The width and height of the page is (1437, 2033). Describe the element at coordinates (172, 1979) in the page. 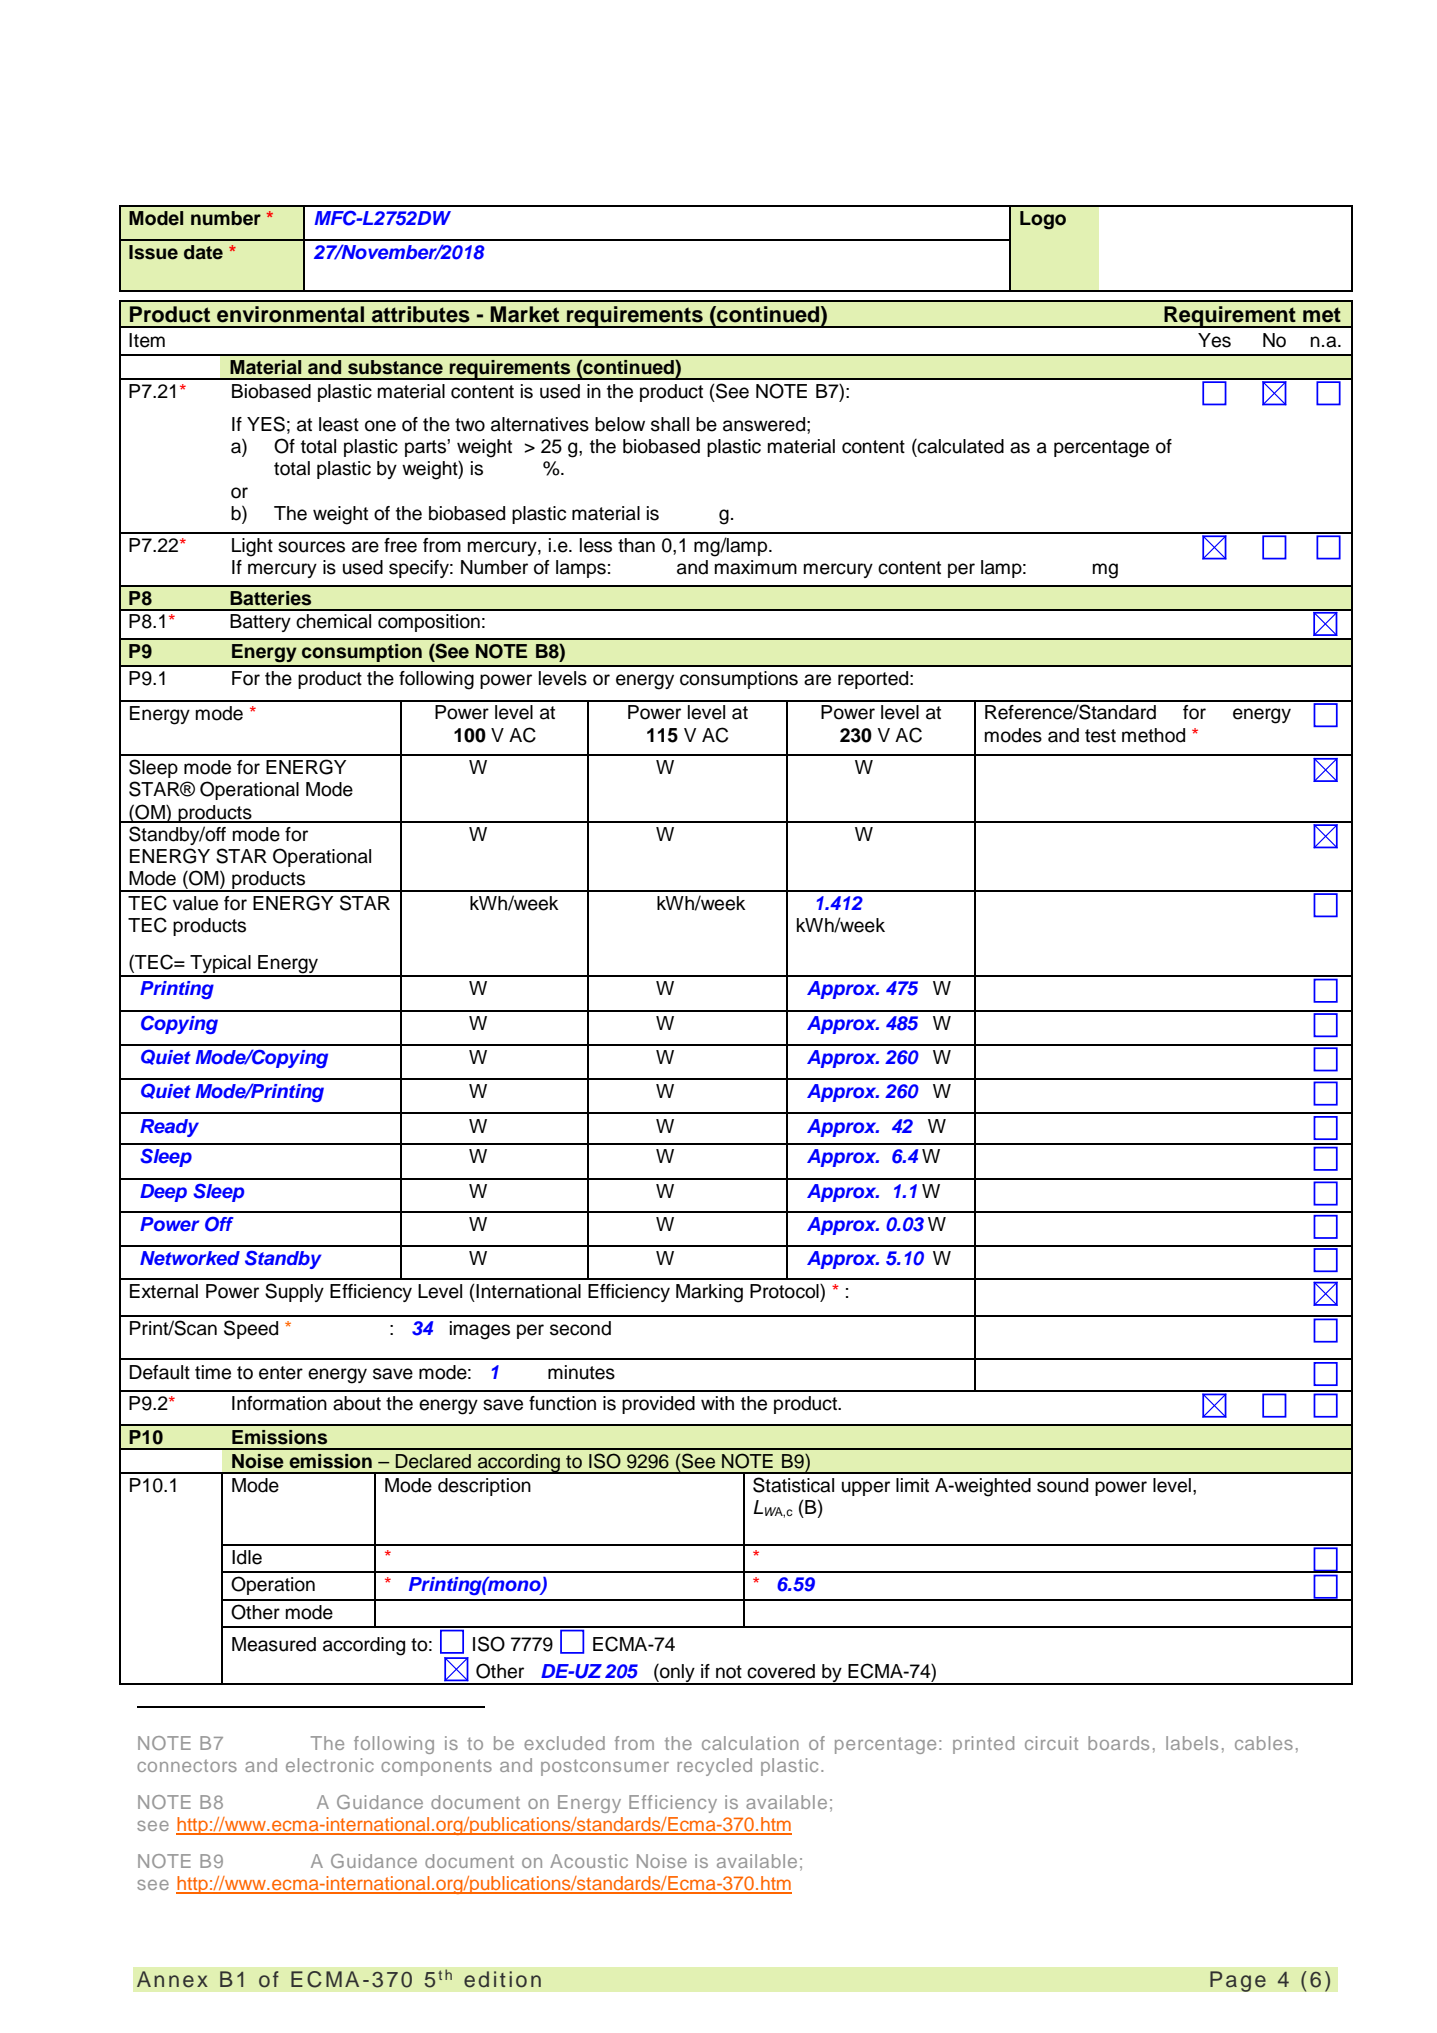

I see `Annex` at that location.
